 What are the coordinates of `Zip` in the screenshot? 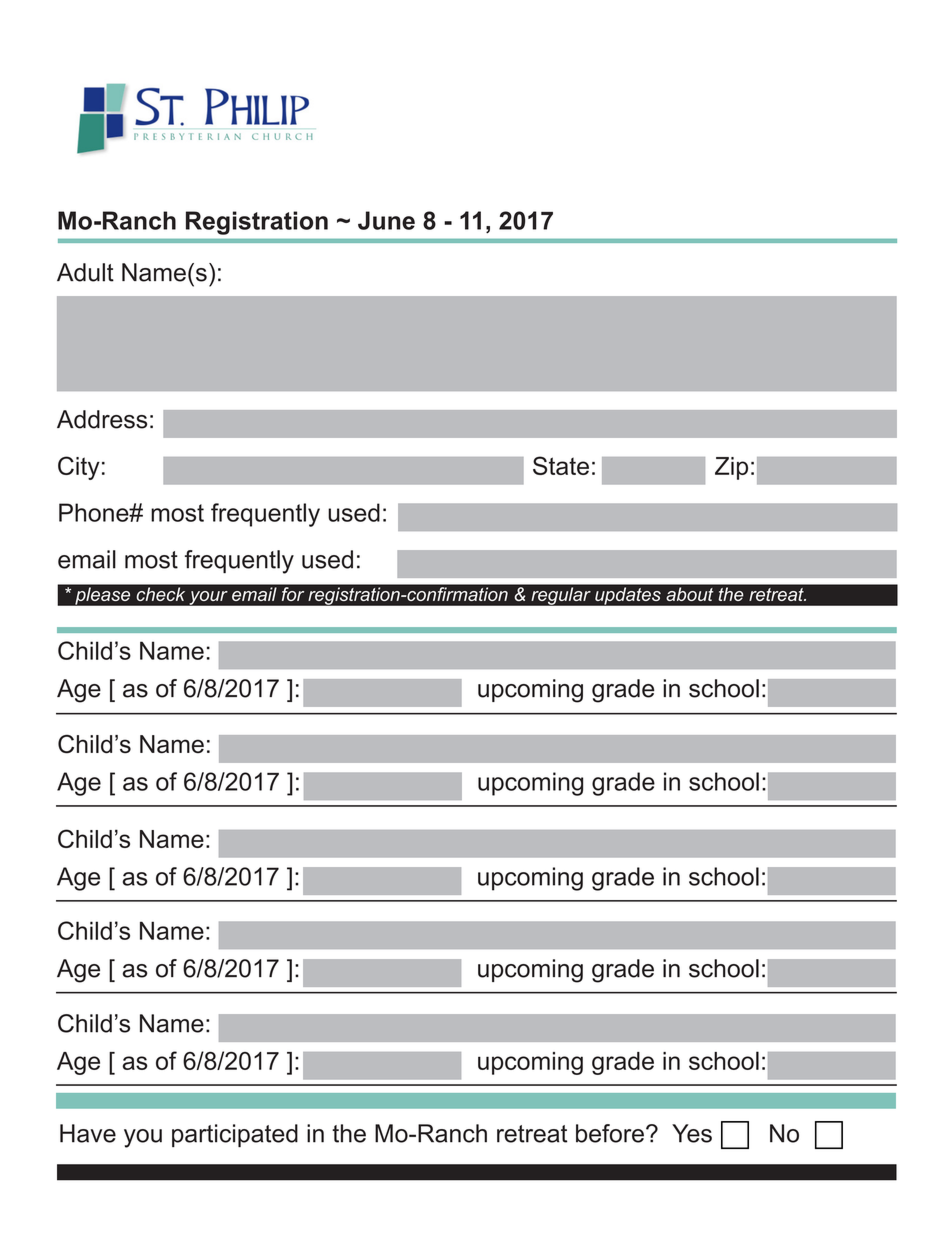 It's located at (731, 468).
